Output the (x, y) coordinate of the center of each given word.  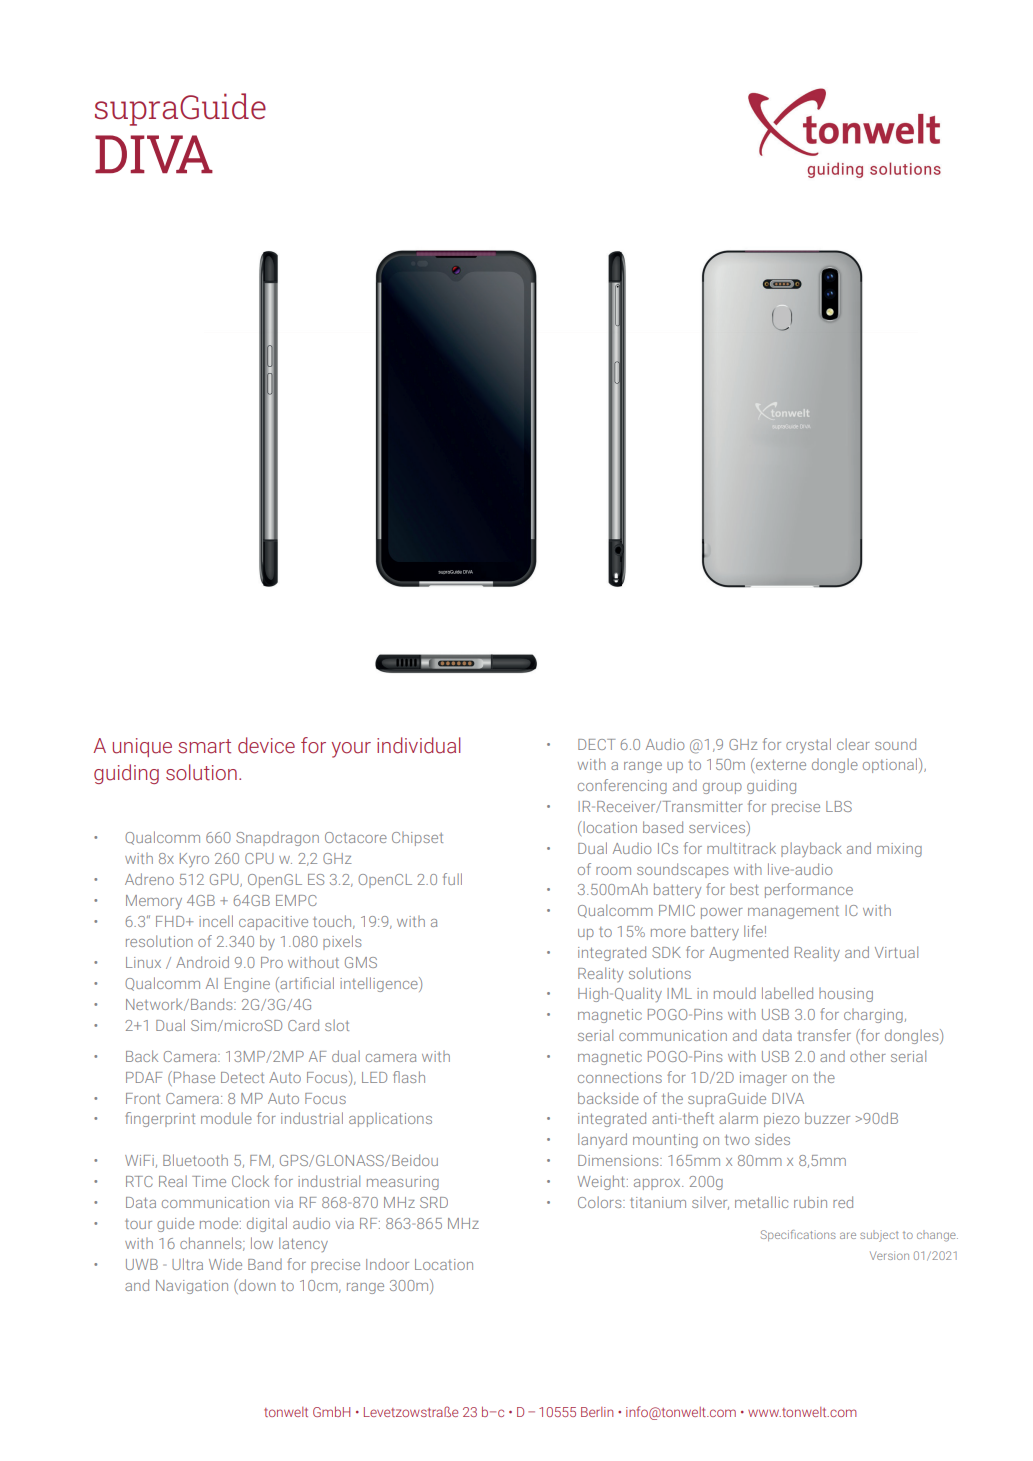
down (256, 1286)
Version (889, 1255)
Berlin (597, 1412)
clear (853, 744)
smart (204, 746)
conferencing (622, 786)
